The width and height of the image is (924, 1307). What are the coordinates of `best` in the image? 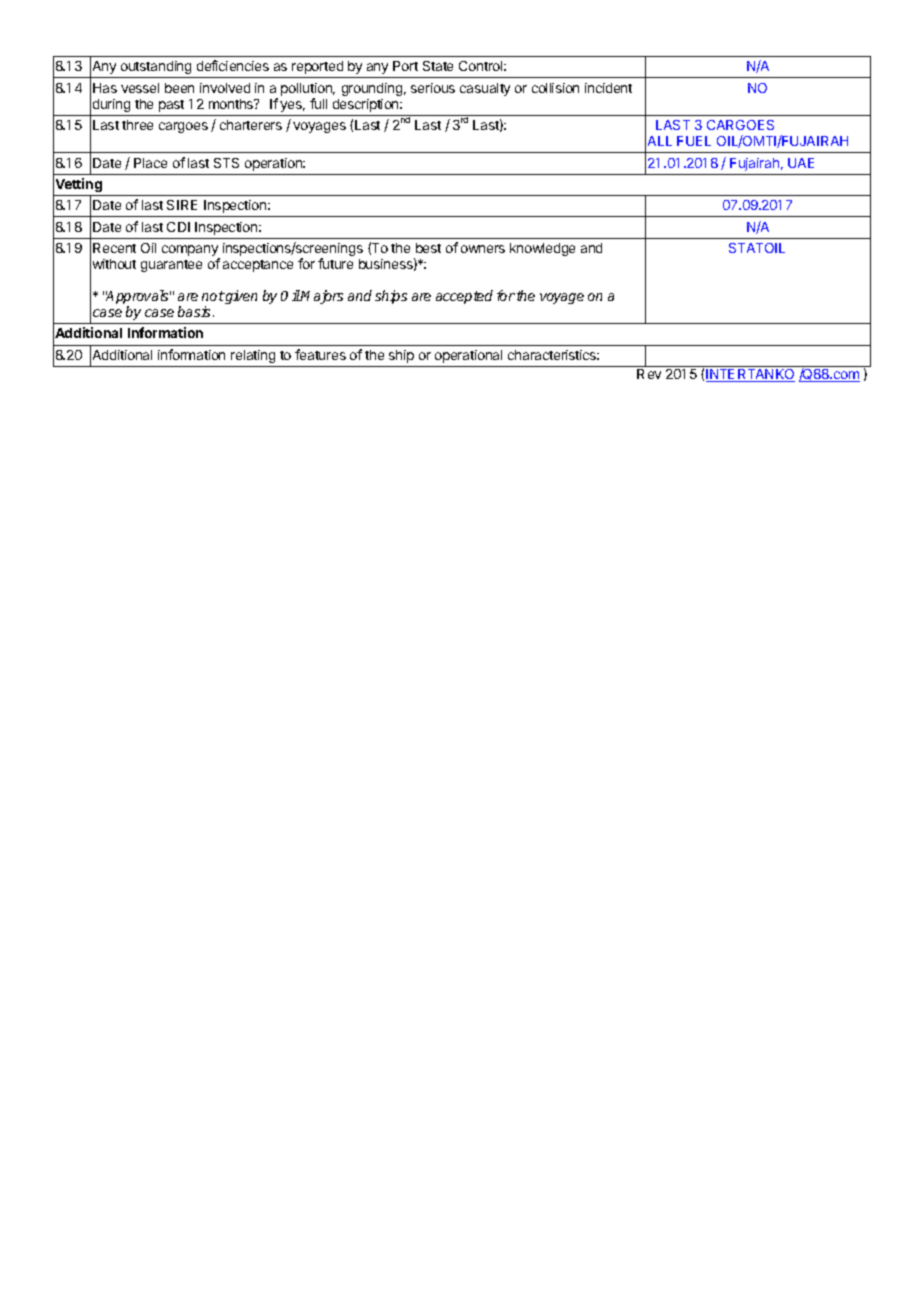 It's located at (428, 248).
